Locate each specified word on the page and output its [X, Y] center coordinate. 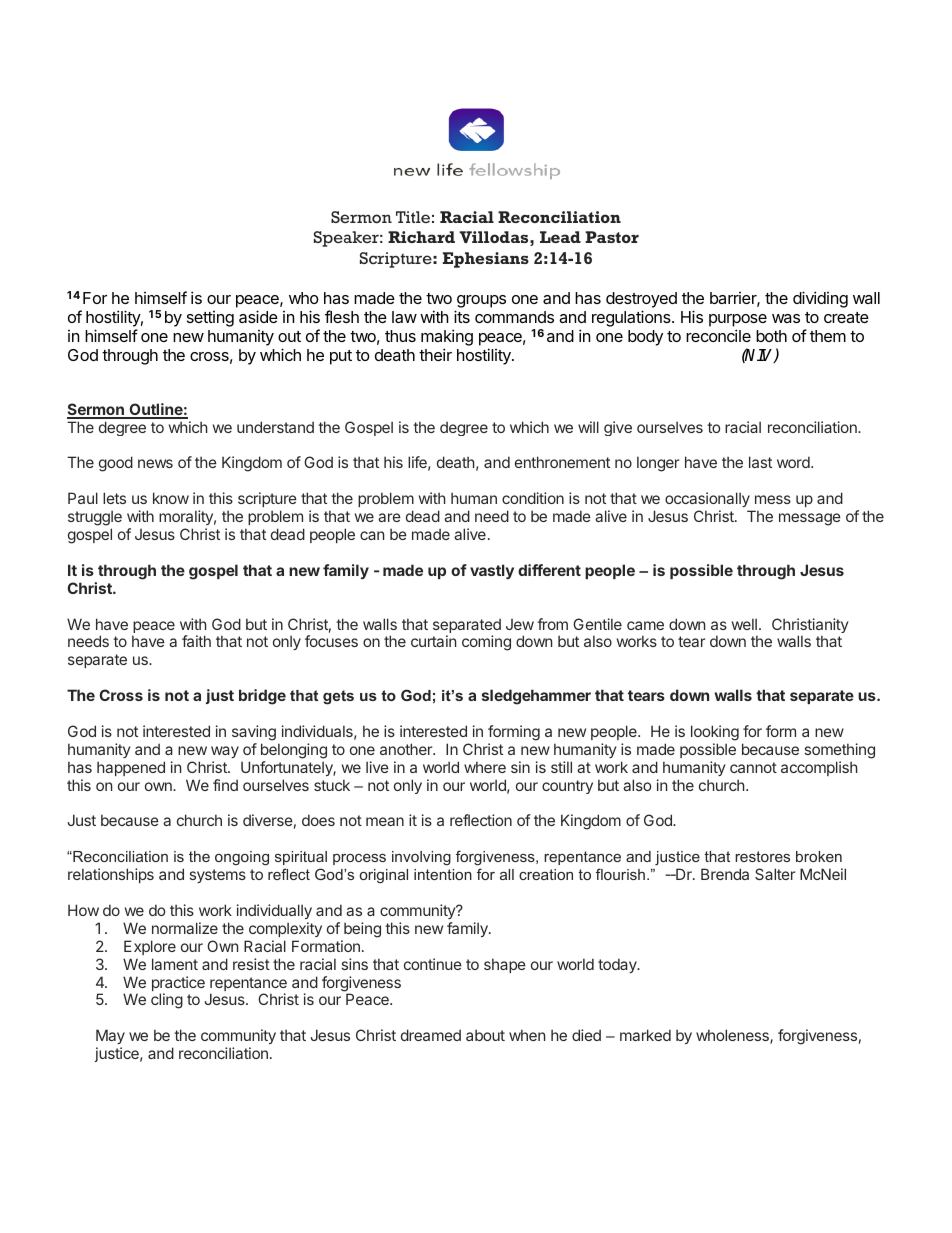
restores [762, 856]
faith [196, 641]
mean [385, 821]
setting [210, 319]
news [155, 463]
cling [167, 1001]
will [588, 427]
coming [486, 643]
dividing [820, 299]
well [744, 624]
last [760, 462]
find [225, 785]
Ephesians [486, 260]
